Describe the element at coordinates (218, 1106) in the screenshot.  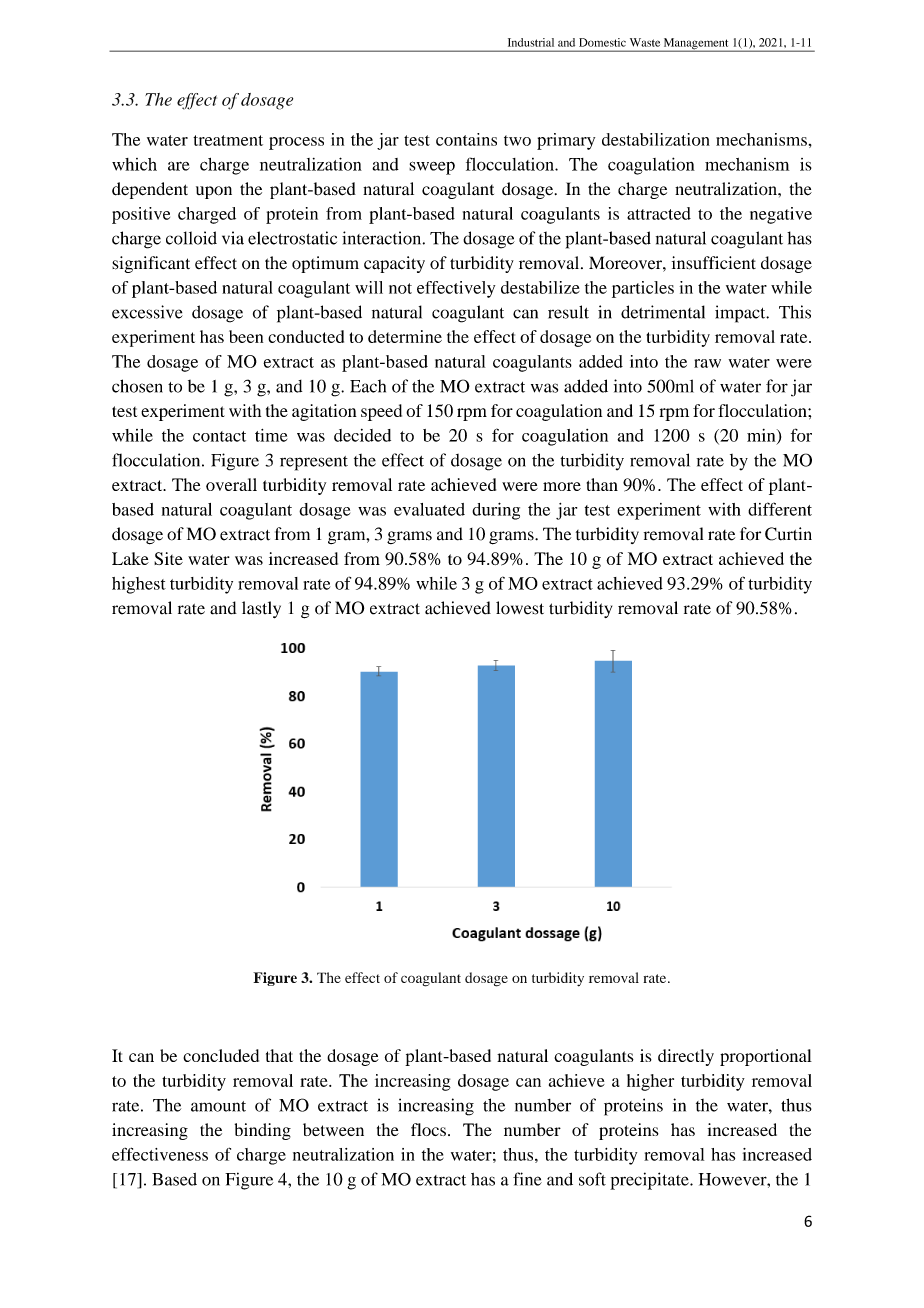
I see `amount` at that location.
